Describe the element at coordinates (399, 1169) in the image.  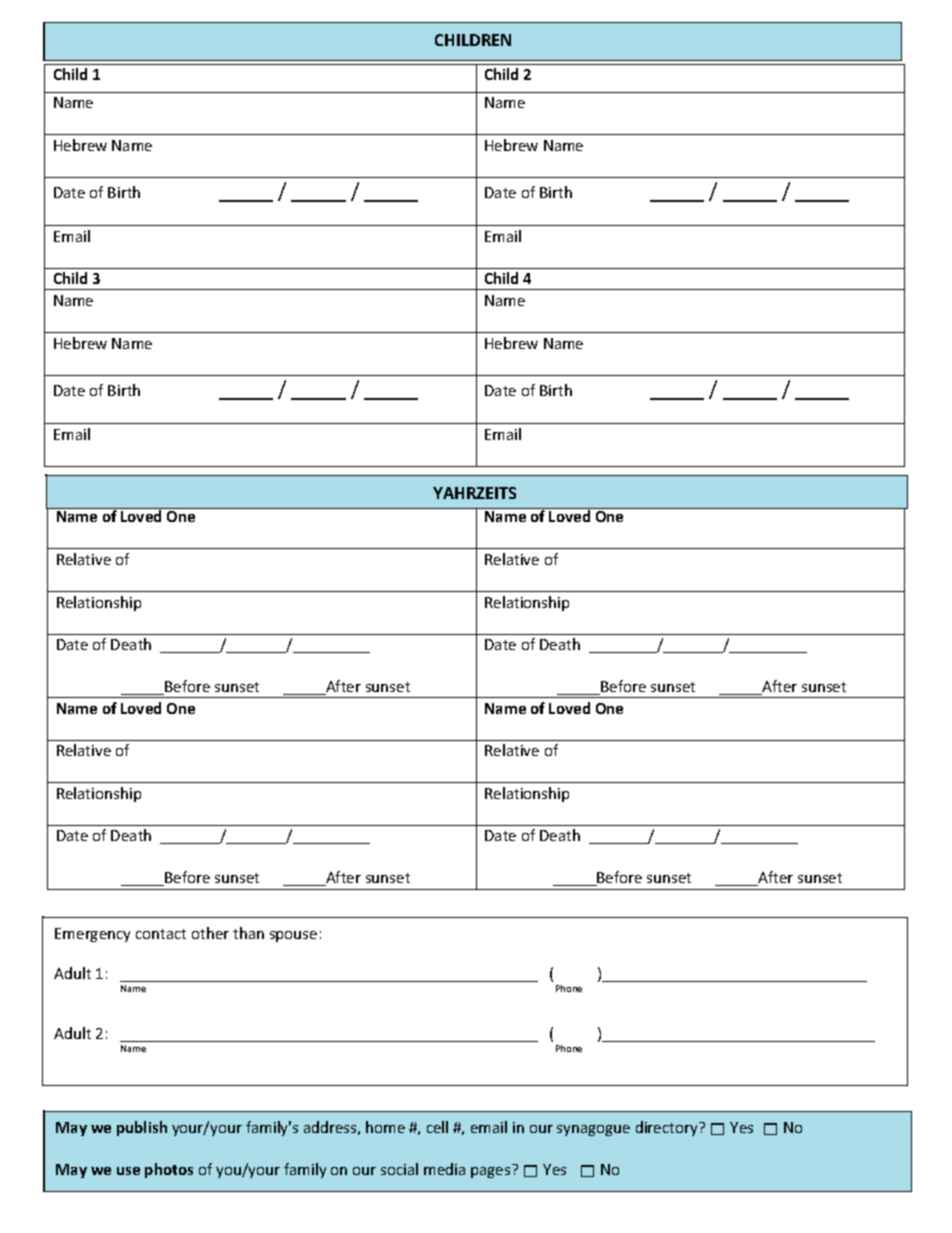
I see `social` at that location.
